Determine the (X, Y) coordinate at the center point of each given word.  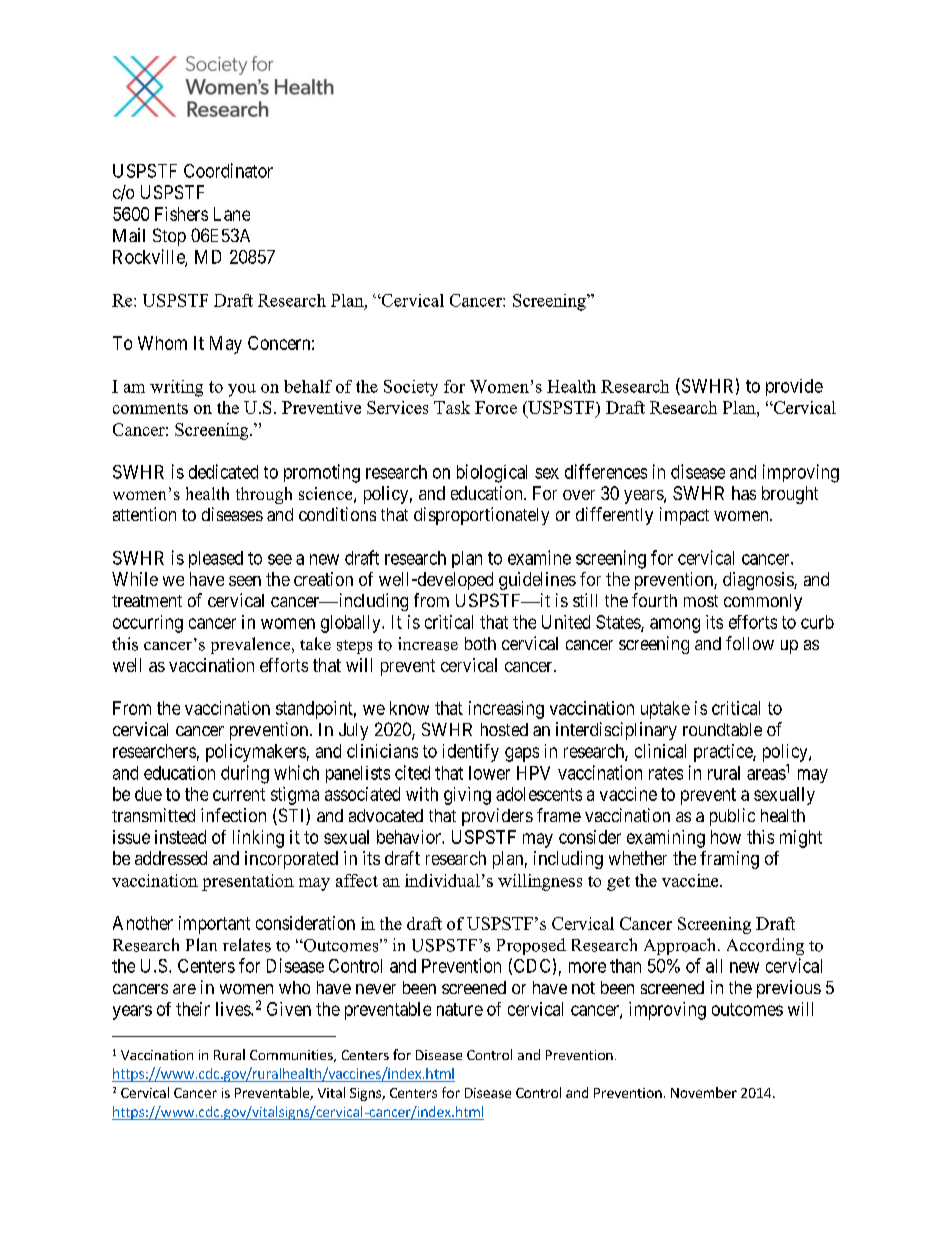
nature (460, 1009)
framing (729, 860)
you (242, 390)
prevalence (252, 645)
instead (180, 837)
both (480, 643)
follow (750, 643)
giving (467, 796)
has (744, 493)
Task (452, 407)
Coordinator (228, 170)
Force (496, 407)
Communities (292, 1056)
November (704, 1092)
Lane (232, 214)
